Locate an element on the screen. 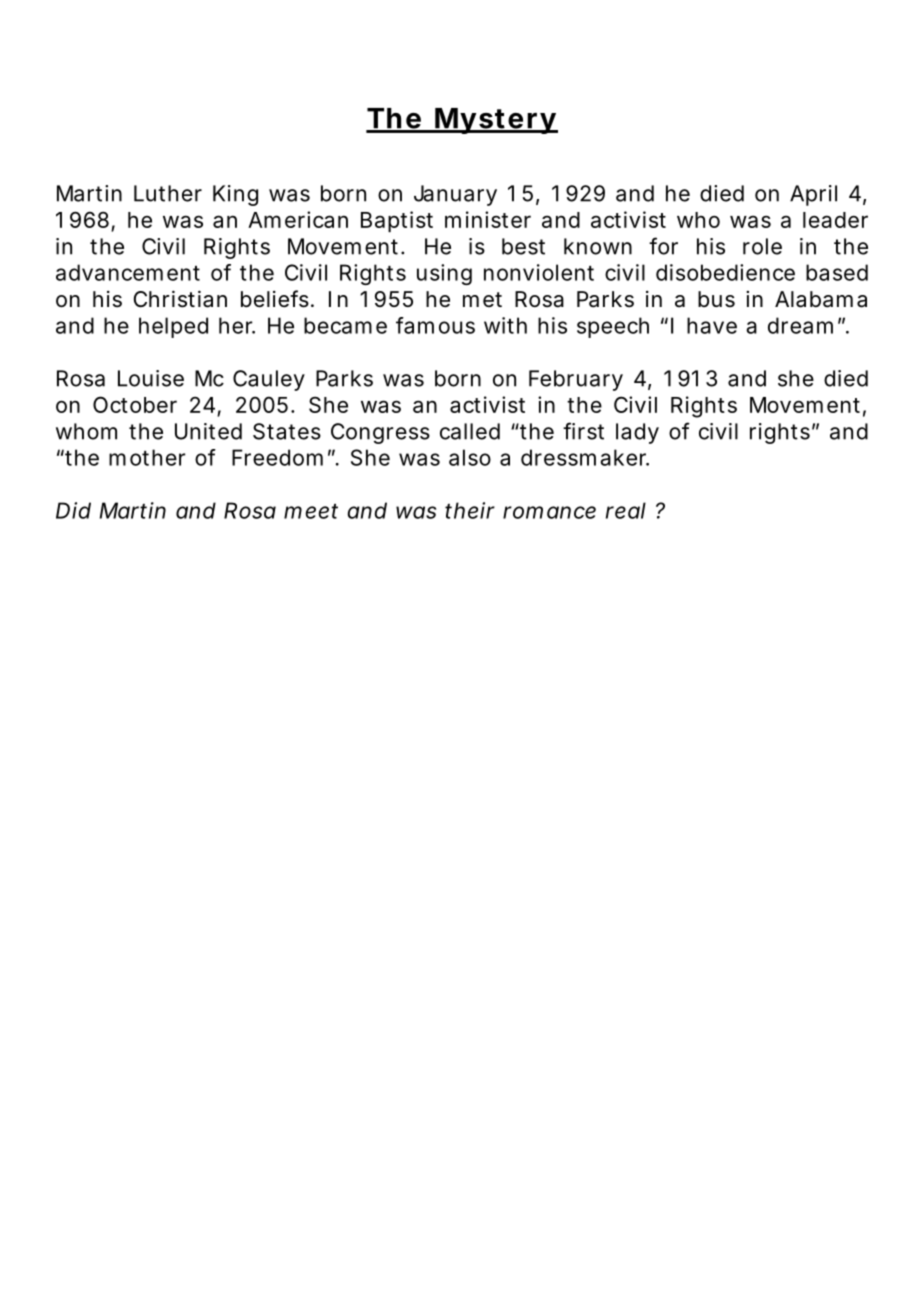 The height and width of the screenshot is (1308, 924). famous is located at coordinates (435, 325).
